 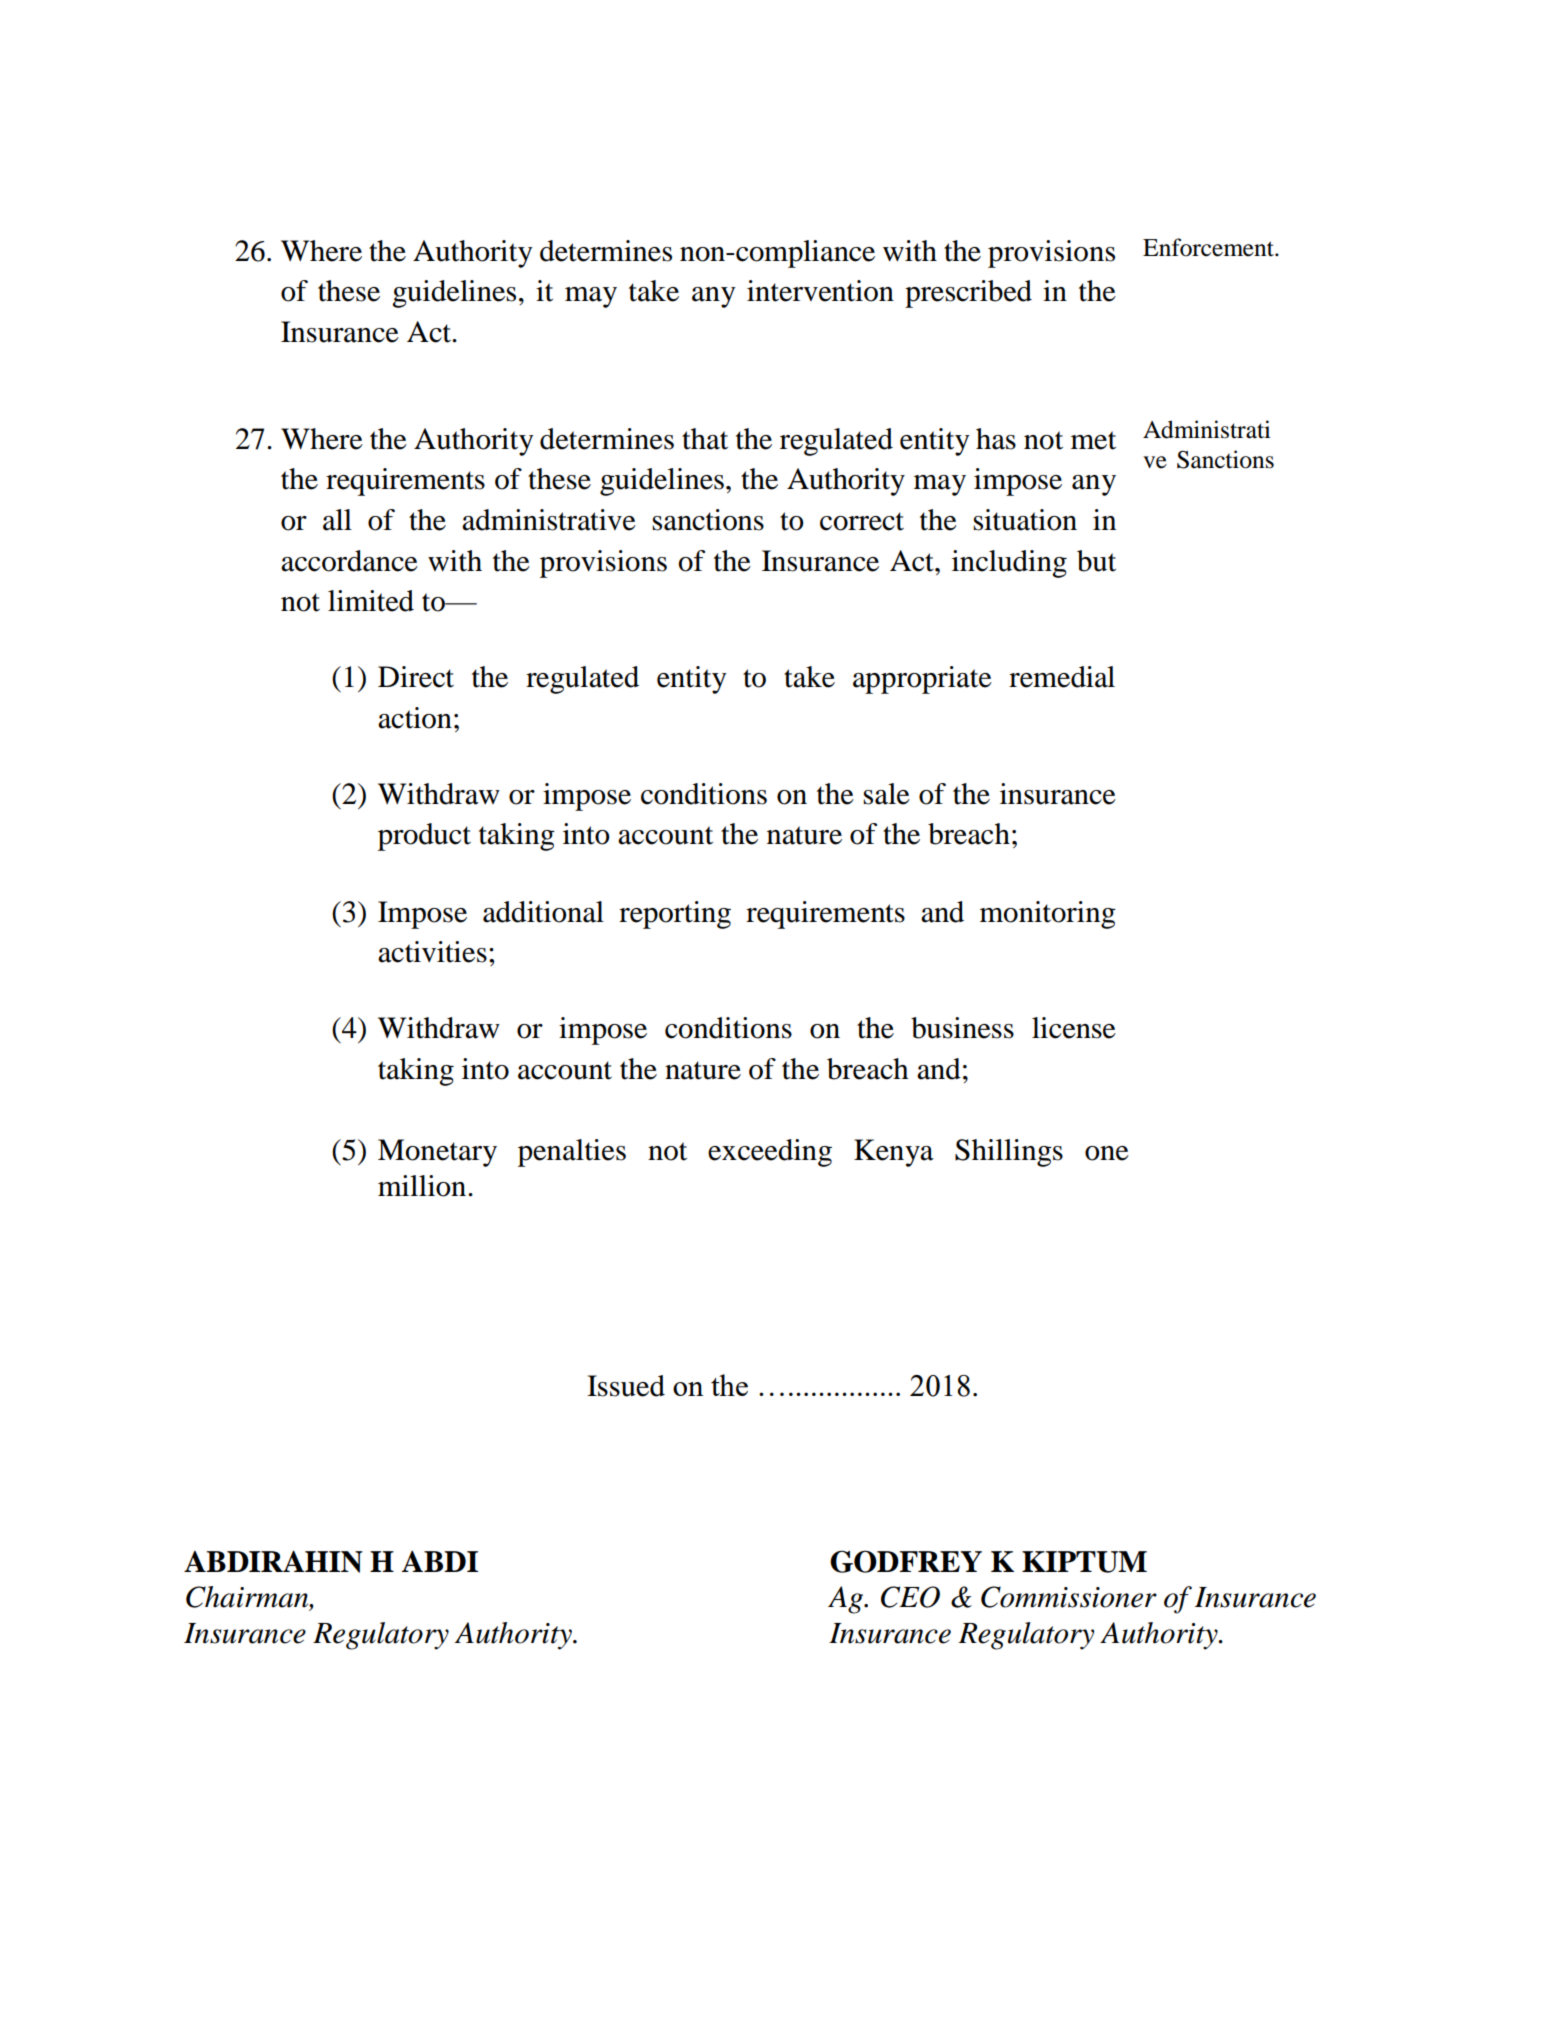 I want to click on remedial, so click(x=1062, y=677).
